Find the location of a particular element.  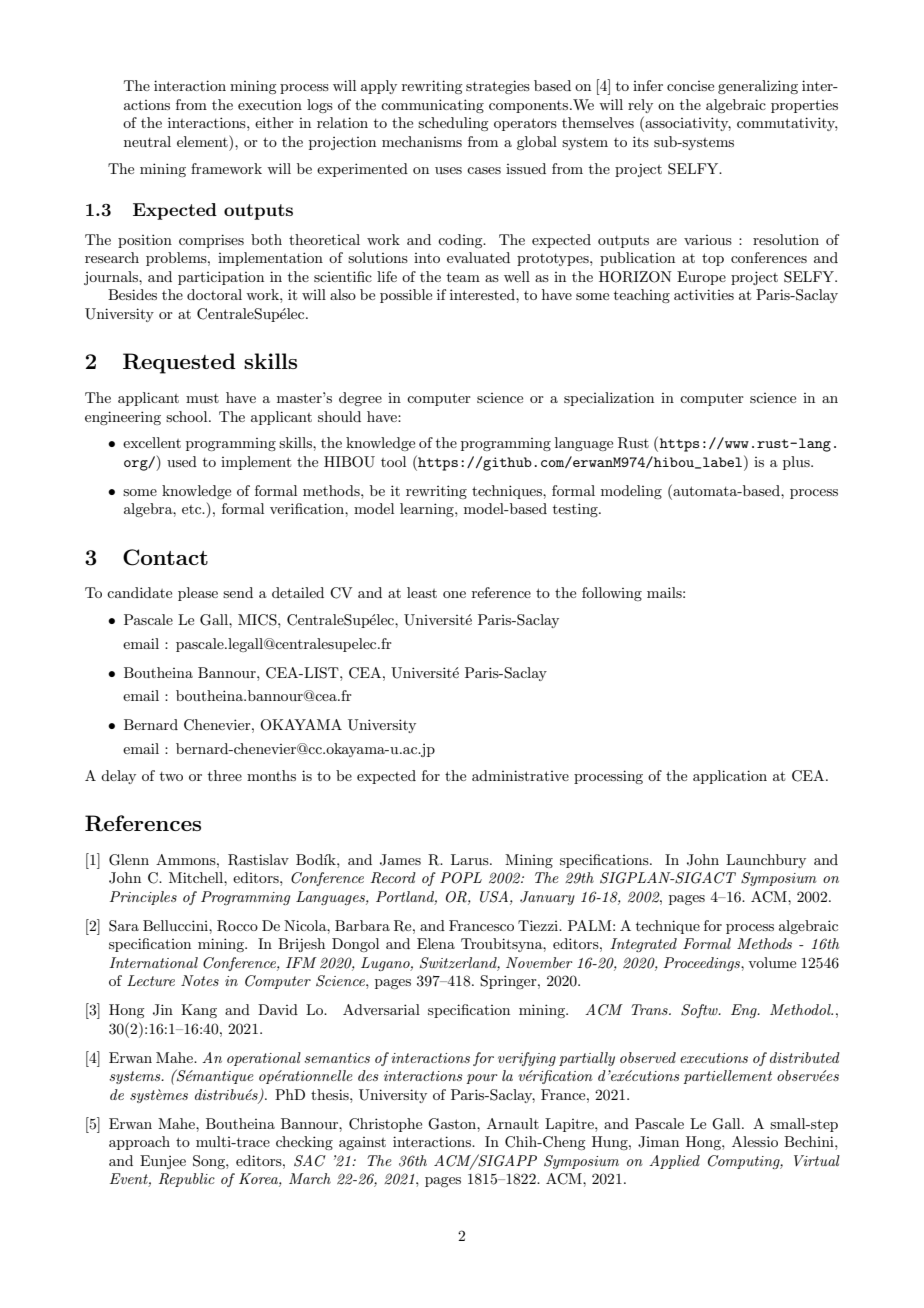

Requested is located at coordinates (179, 363).
